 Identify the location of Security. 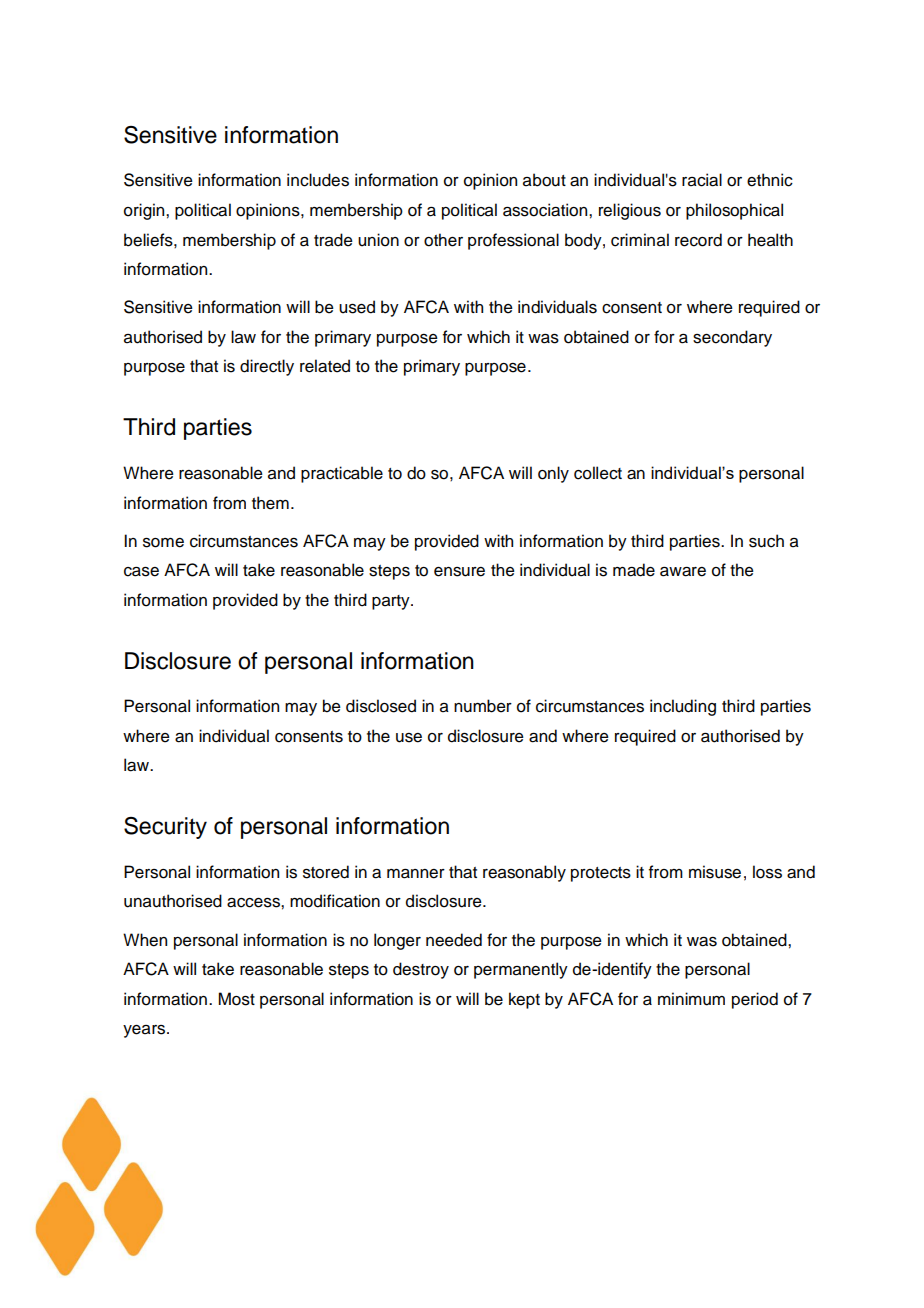
(165, 828).
